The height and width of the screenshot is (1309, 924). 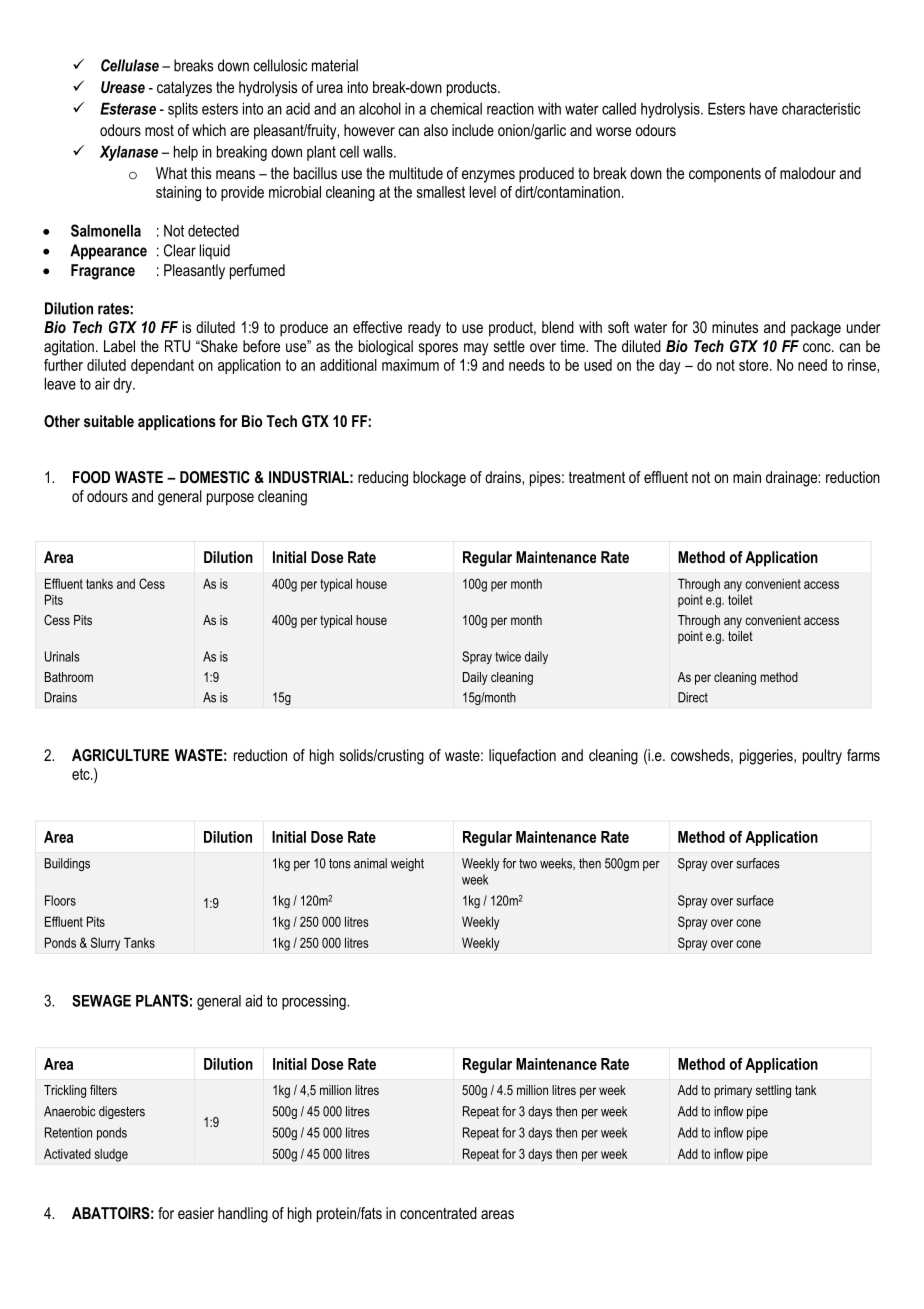 I want to click on AGRICULTURE, so click(x=120, y=755).
